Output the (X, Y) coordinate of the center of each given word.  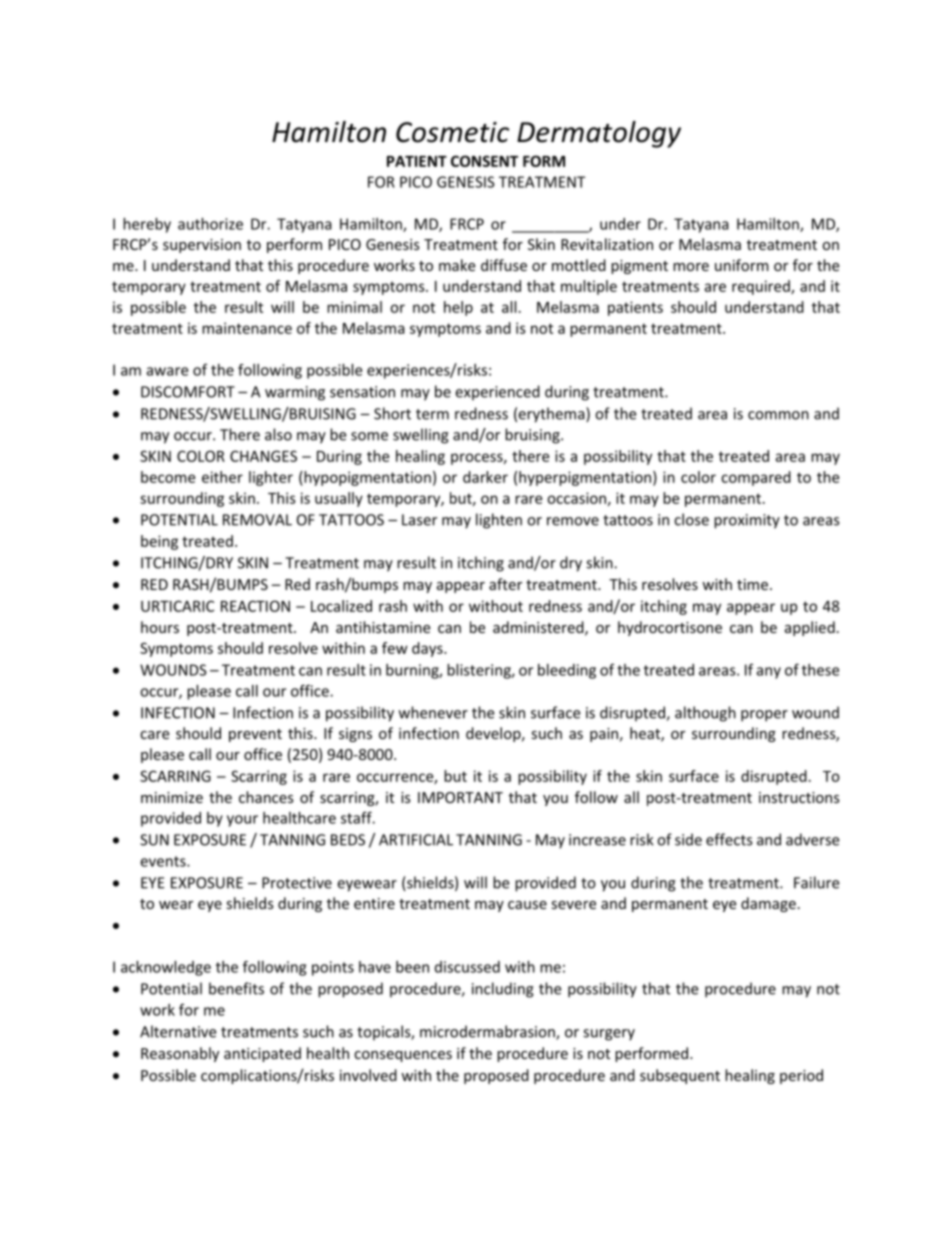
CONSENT (484, 161)
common (778, 415)
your (242, 821)
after (505, 584)
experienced (497, 393)
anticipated (262, 1054)
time (752, 584)
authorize (210, 224)
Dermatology (599, 134)
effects (729, 839)
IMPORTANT (460, 797)
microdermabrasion (488, 1032)
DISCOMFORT (188, 392)
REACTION (255, 606)
